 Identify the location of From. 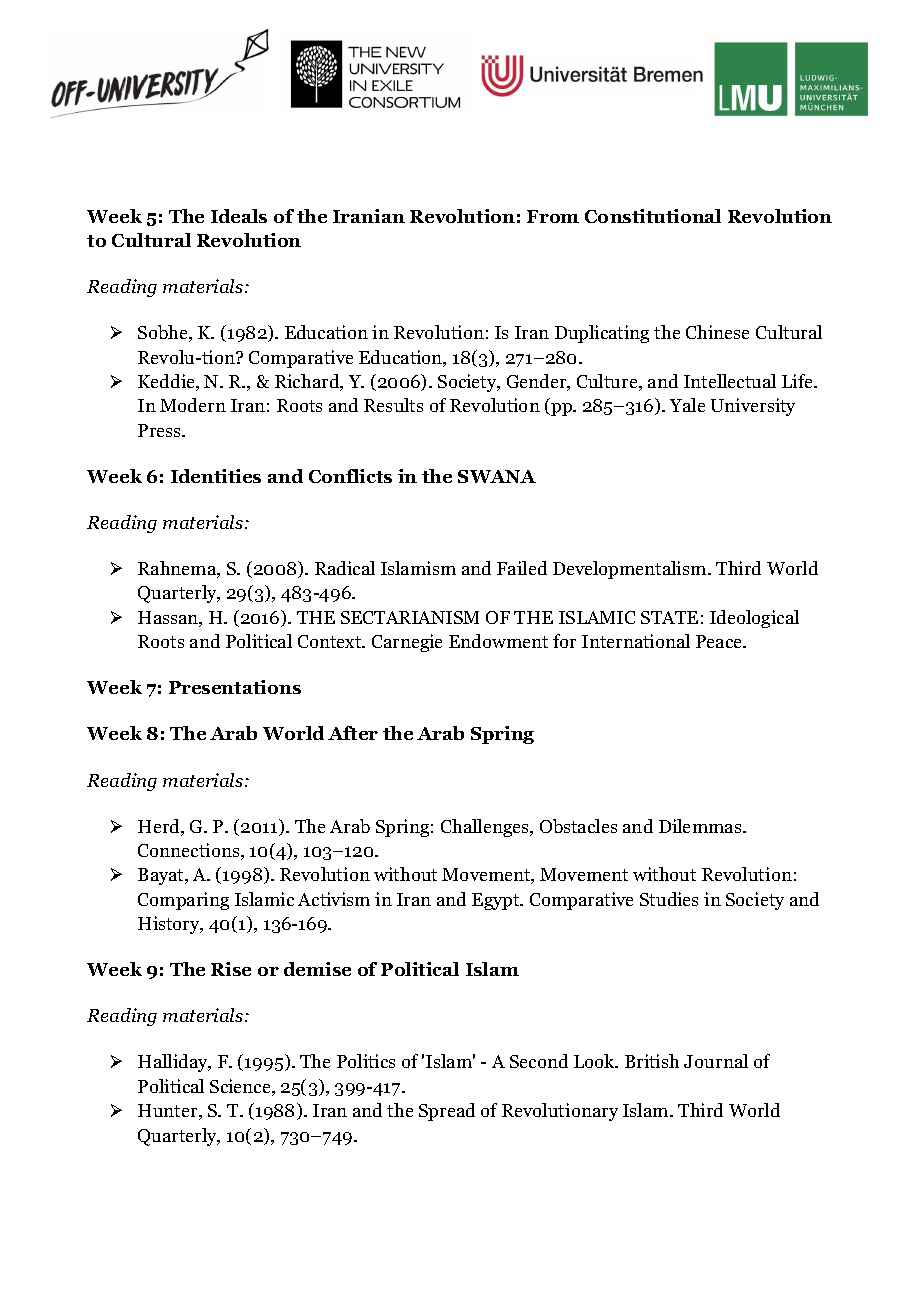
(553, 216).
